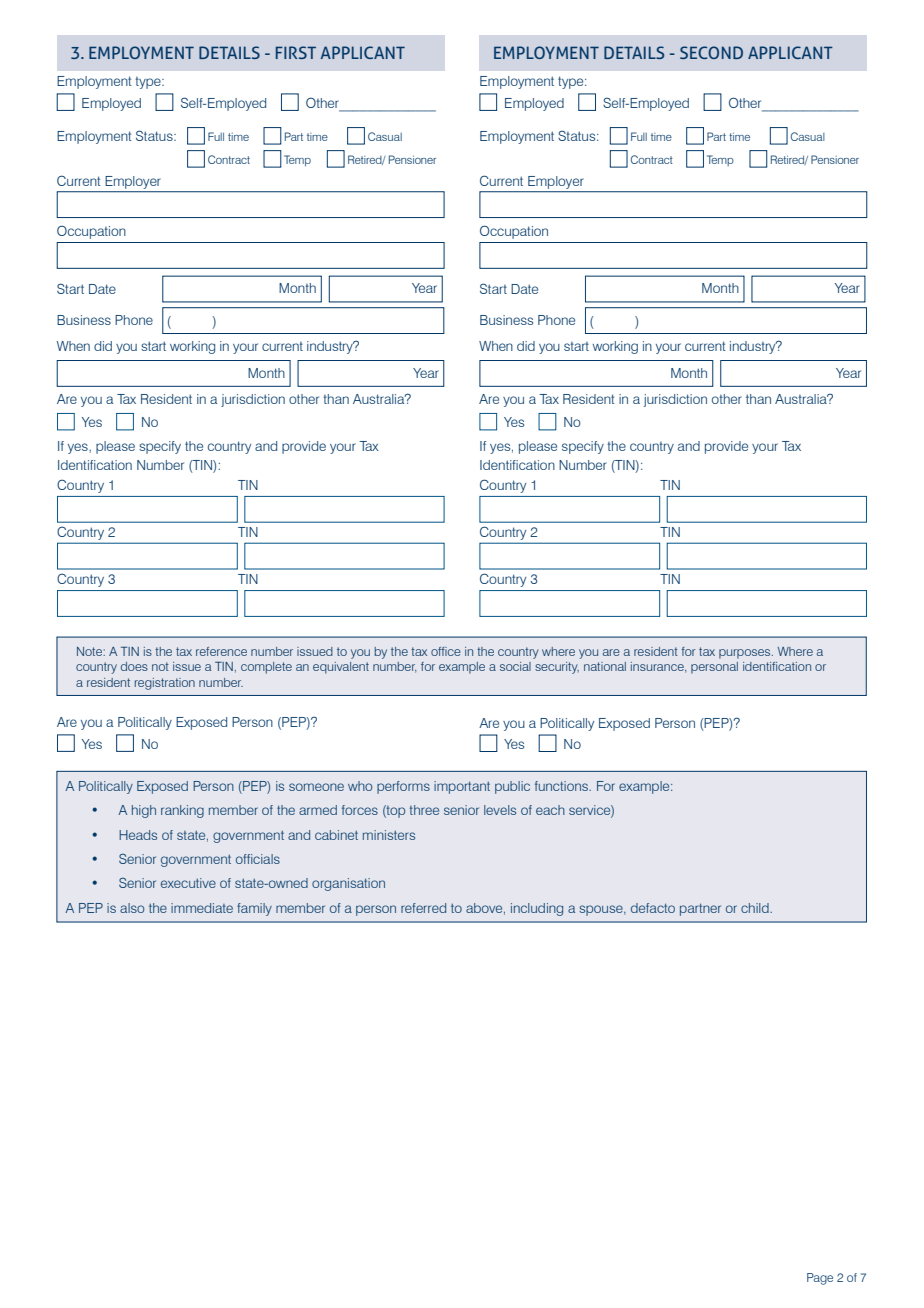 The width and height of the screenshot is (924, 1308). What do you see at coordinates (746, 654) in the screenshot?
I see `purposes` at bounding box center [746, 654].
